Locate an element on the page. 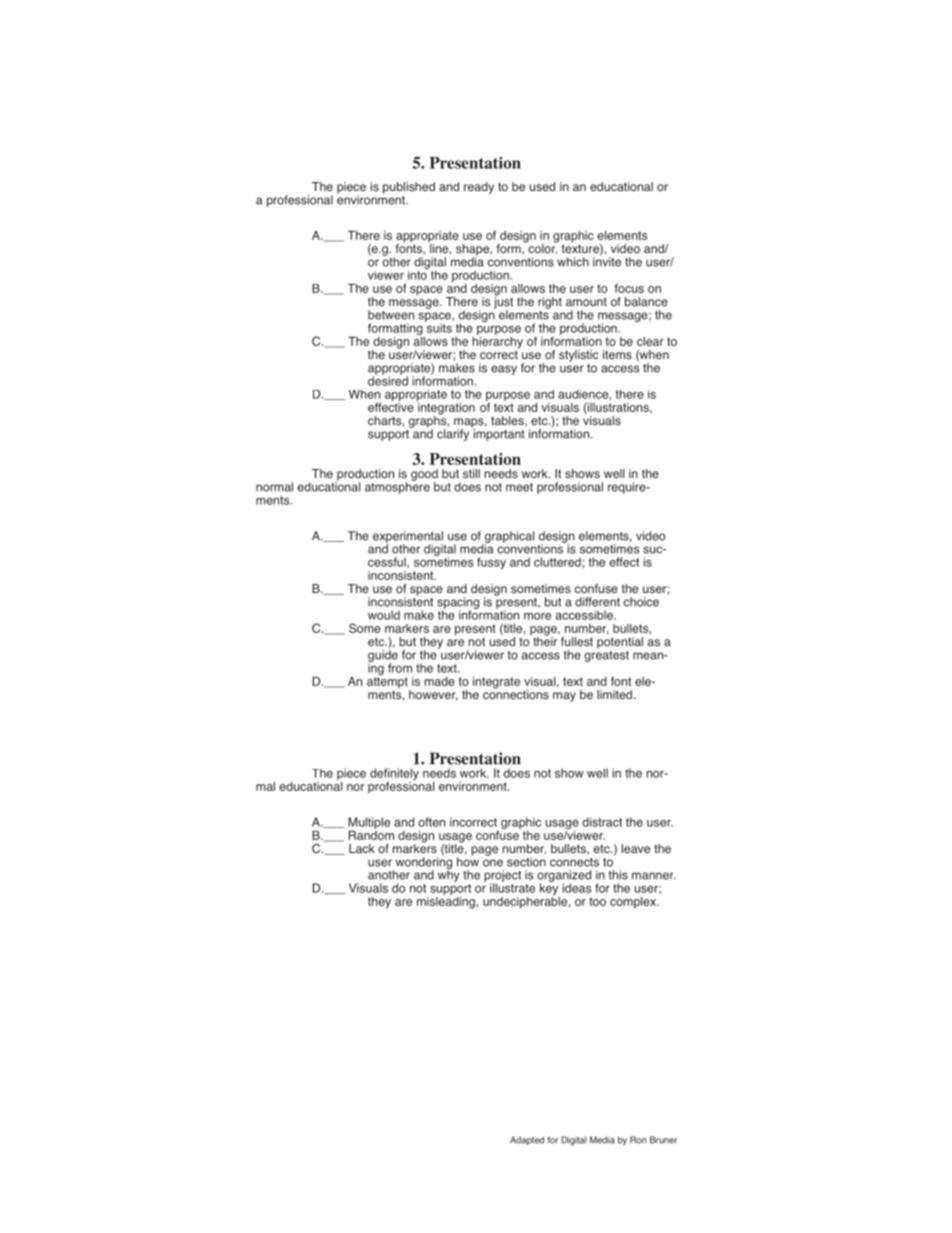 This document has height=1233, width=952. Multiple is located at coordinates (369, 823).
